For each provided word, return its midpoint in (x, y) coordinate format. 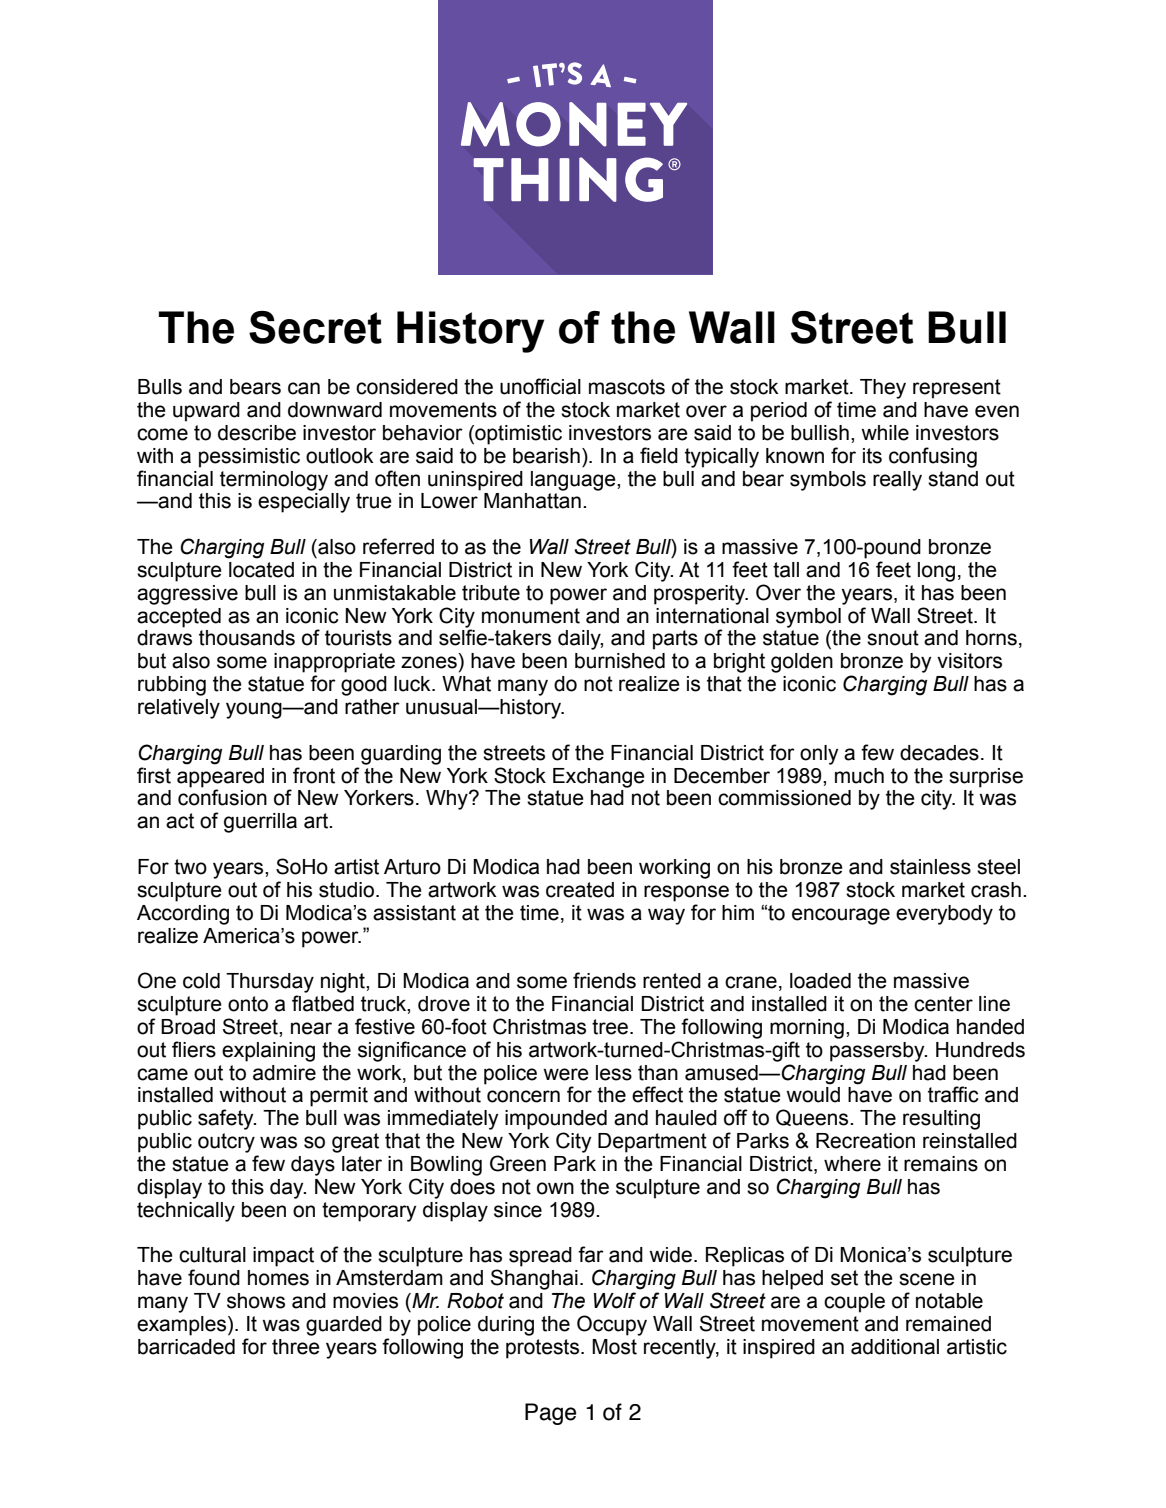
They (883, 389)
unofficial (540, 386)
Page (550, 1414)
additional (895, 1347)
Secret (315, 327)
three (296, 1347)
